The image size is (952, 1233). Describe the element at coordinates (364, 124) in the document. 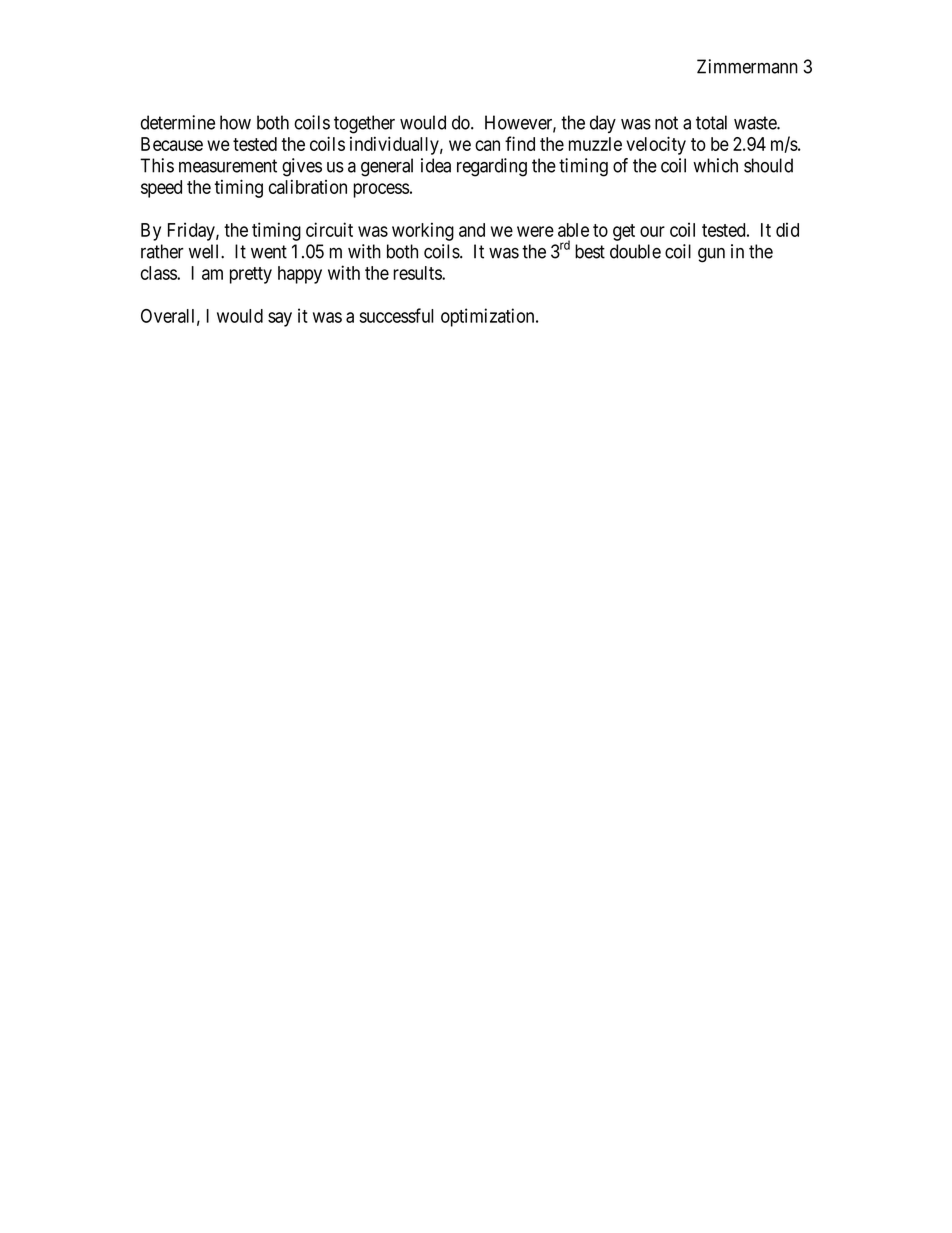

I see `together` at that location.
